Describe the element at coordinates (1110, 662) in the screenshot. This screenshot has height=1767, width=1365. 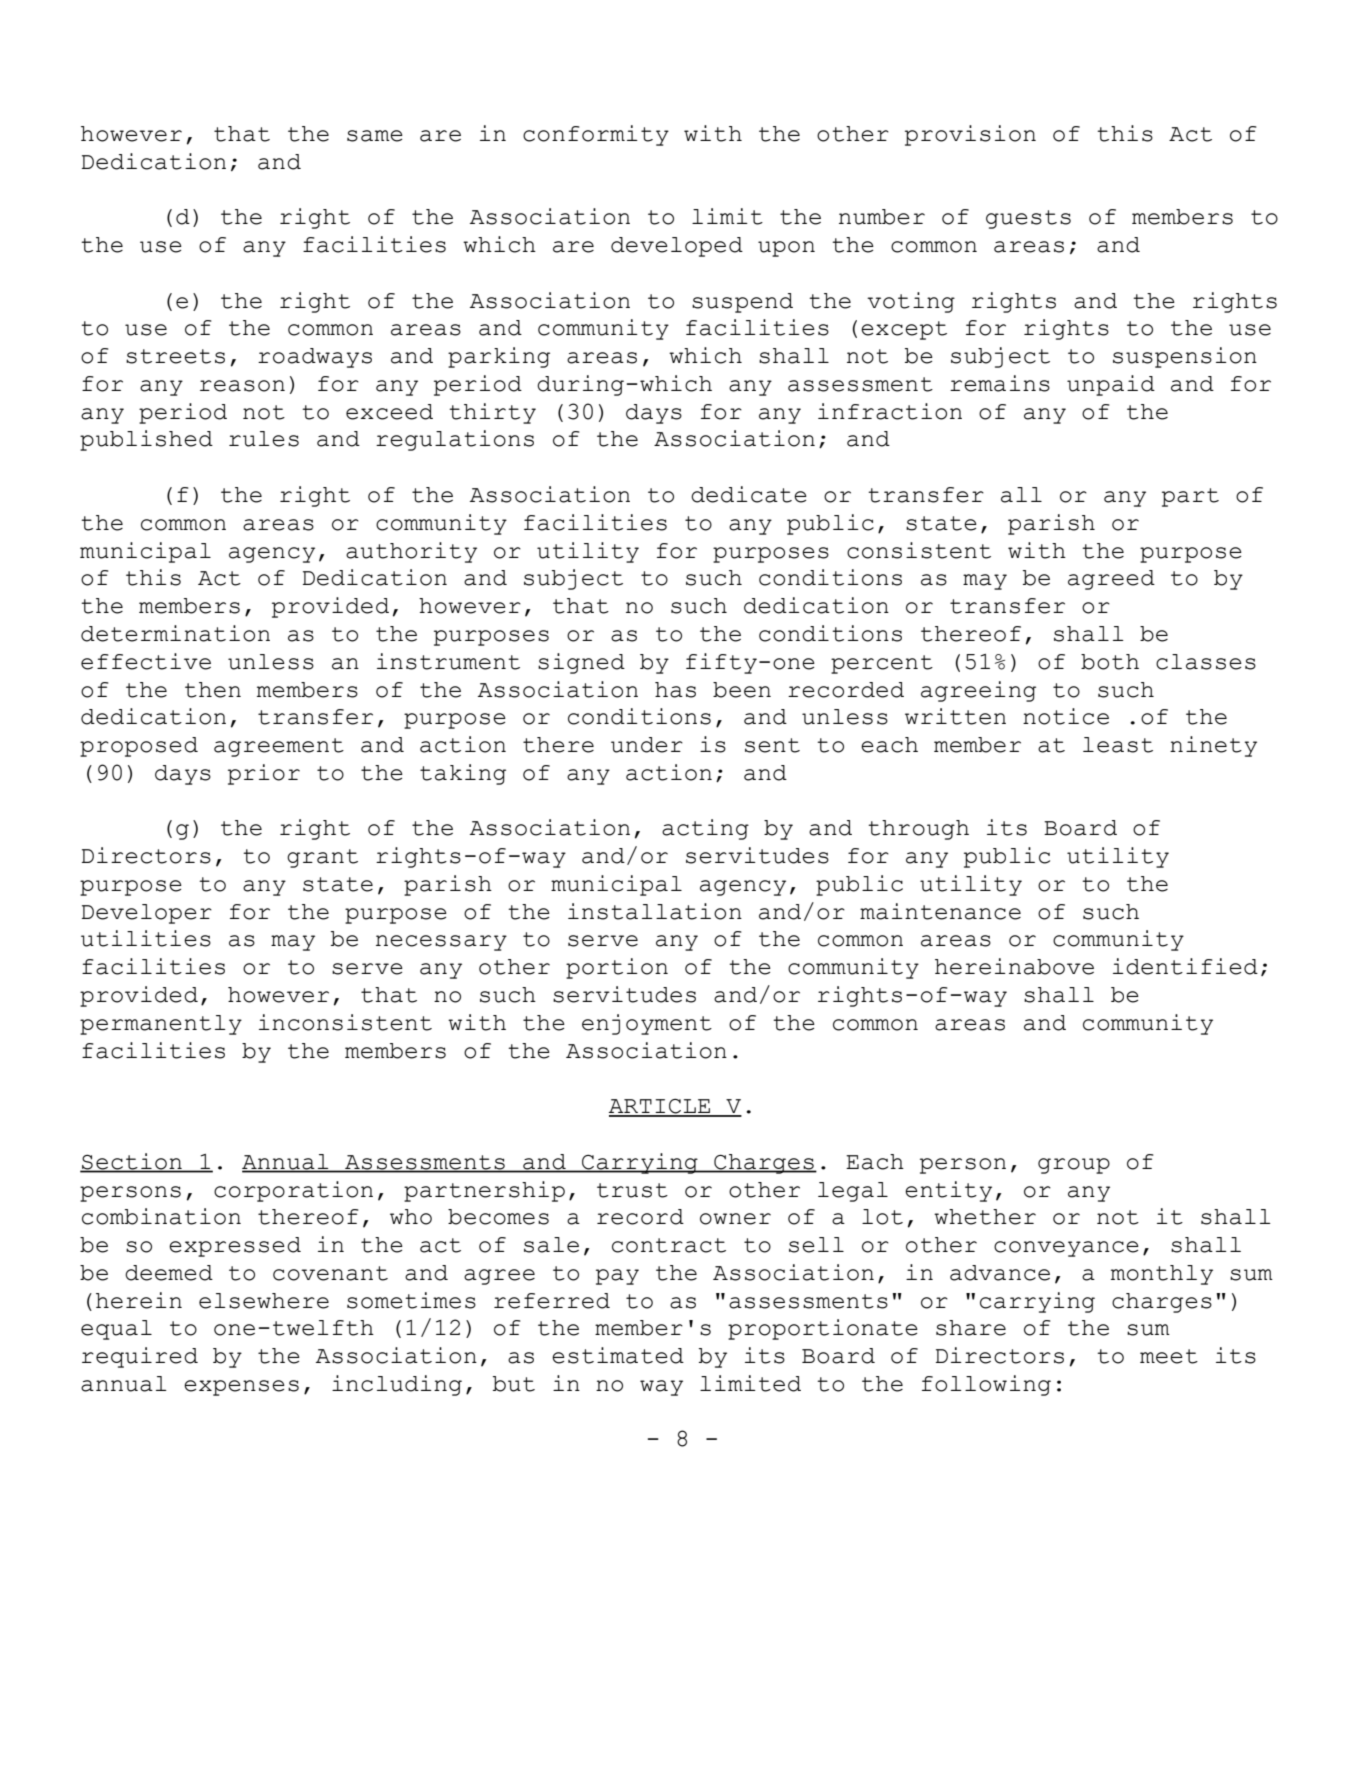
I see `both` at that location.
